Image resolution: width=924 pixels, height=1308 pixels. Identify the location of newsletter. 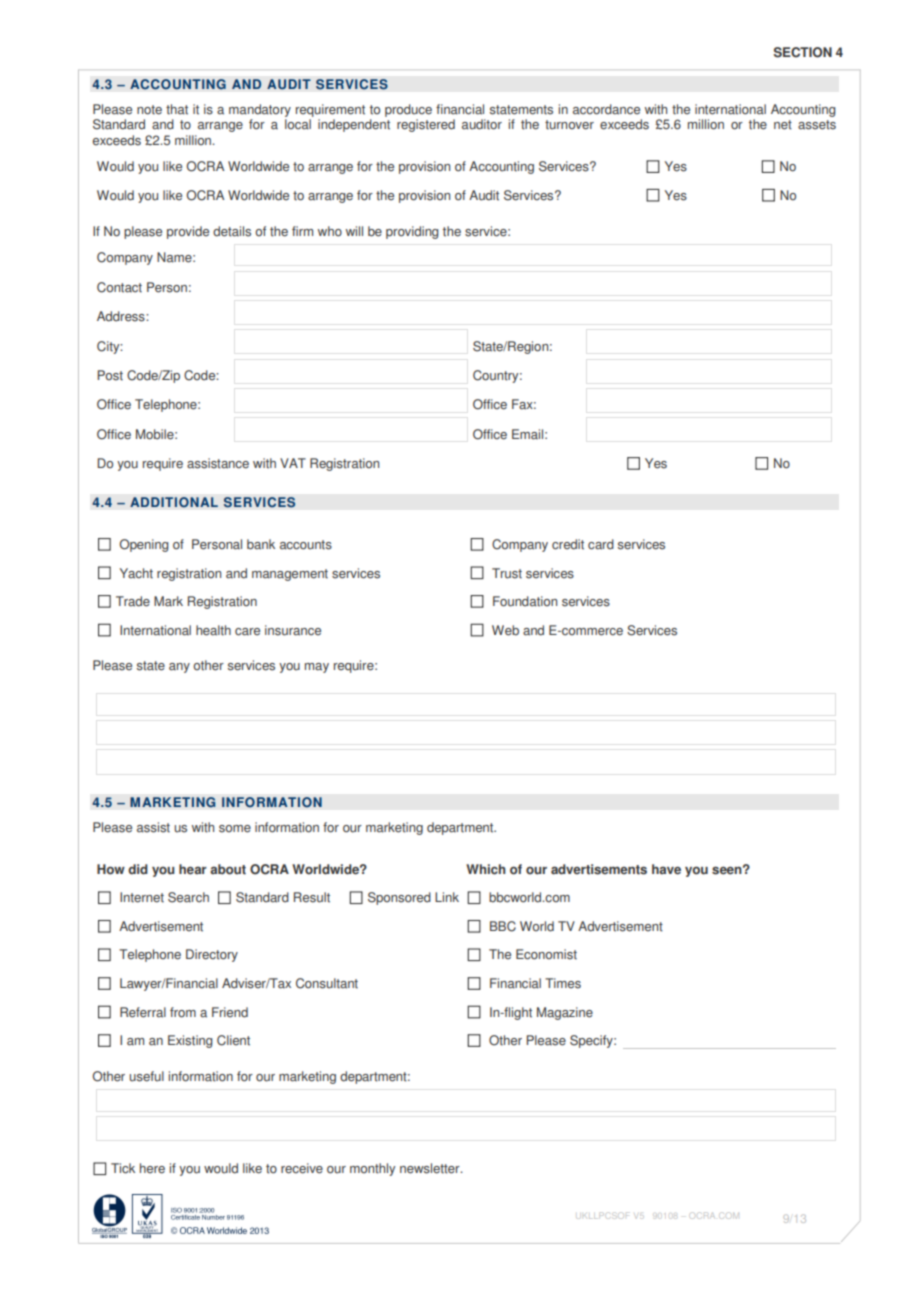
(431, 1168).
